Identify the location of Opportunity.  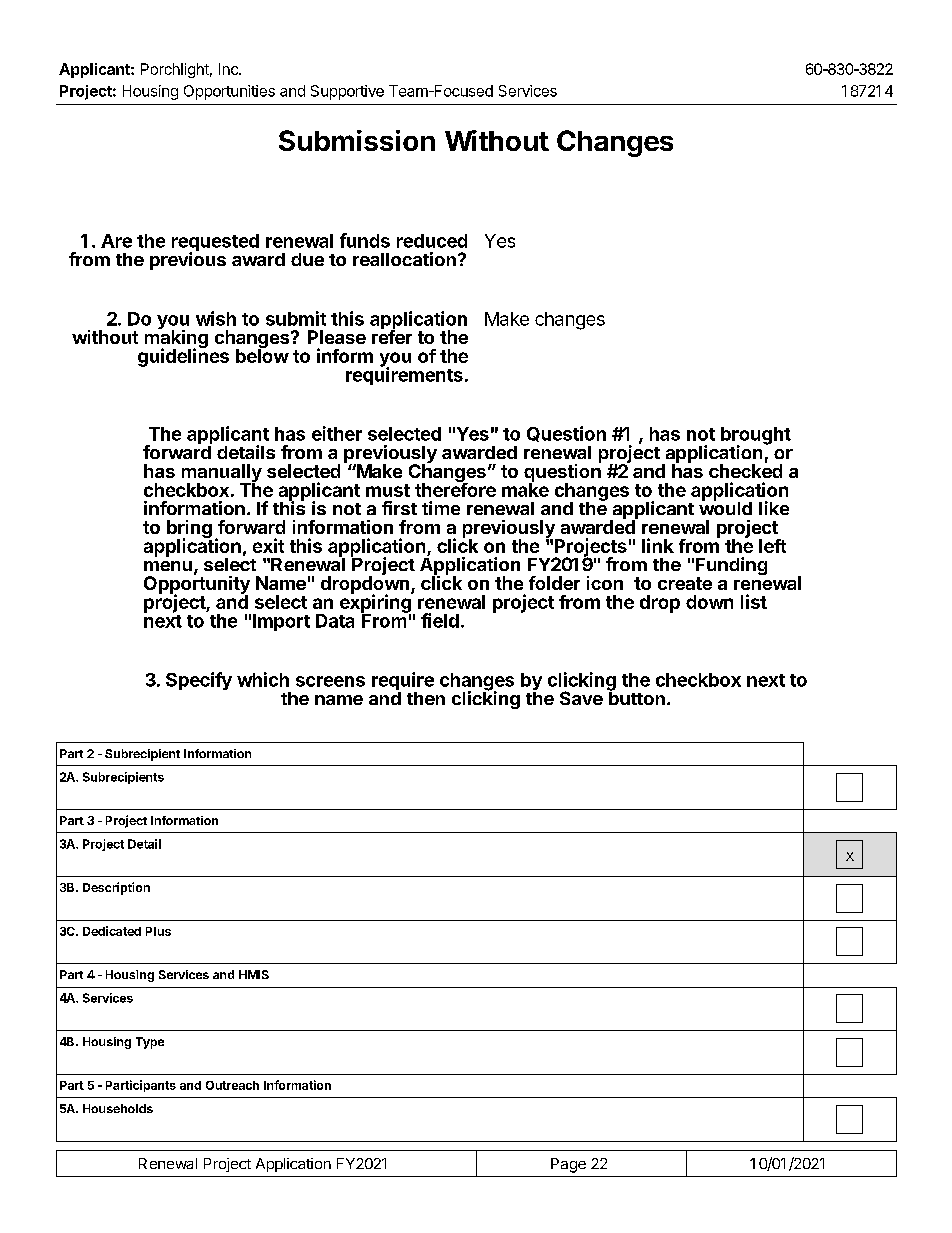
(197, 585).
